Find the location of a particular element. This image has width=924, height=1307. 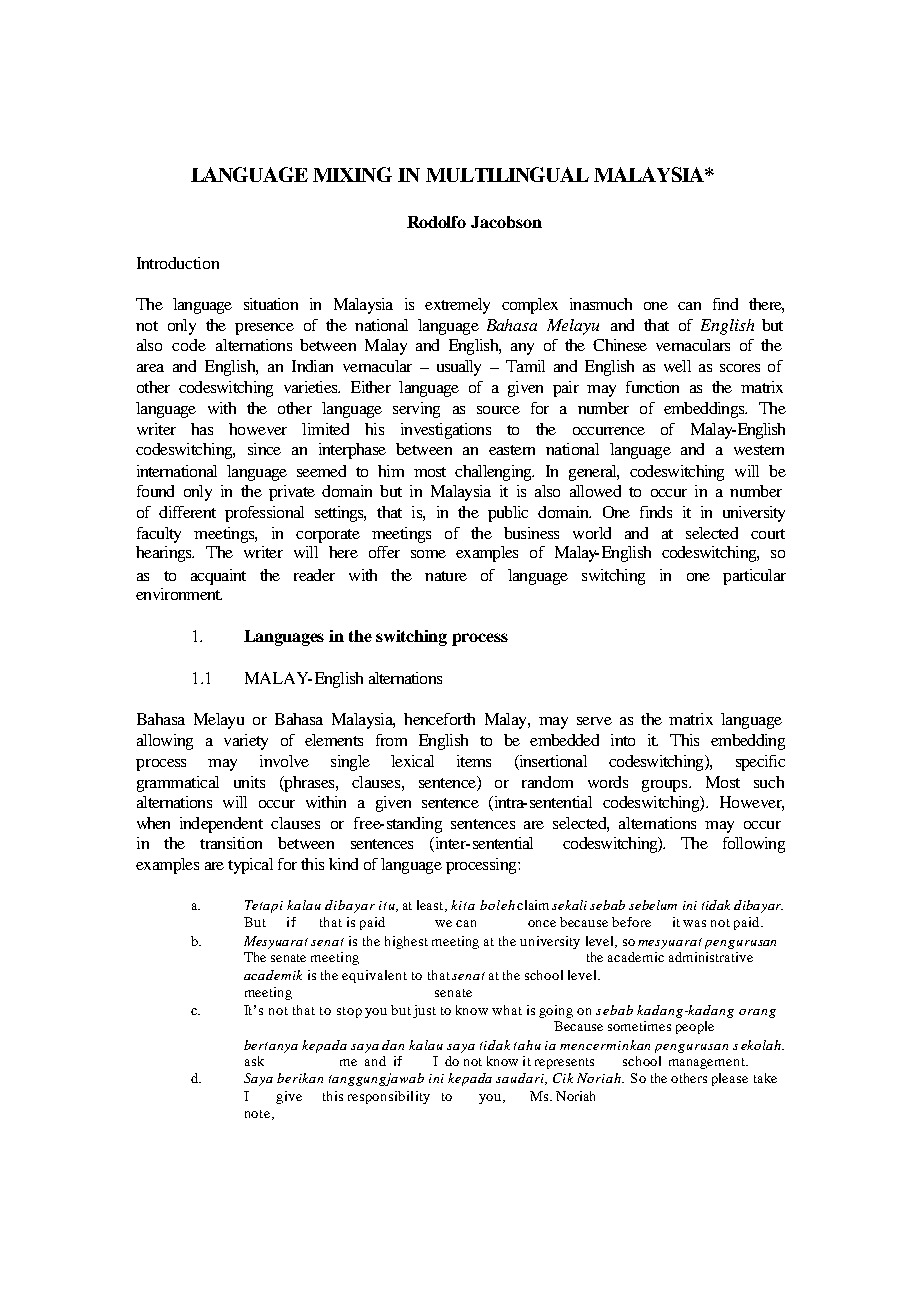

Introduction is located at coordinates (178, 263).
